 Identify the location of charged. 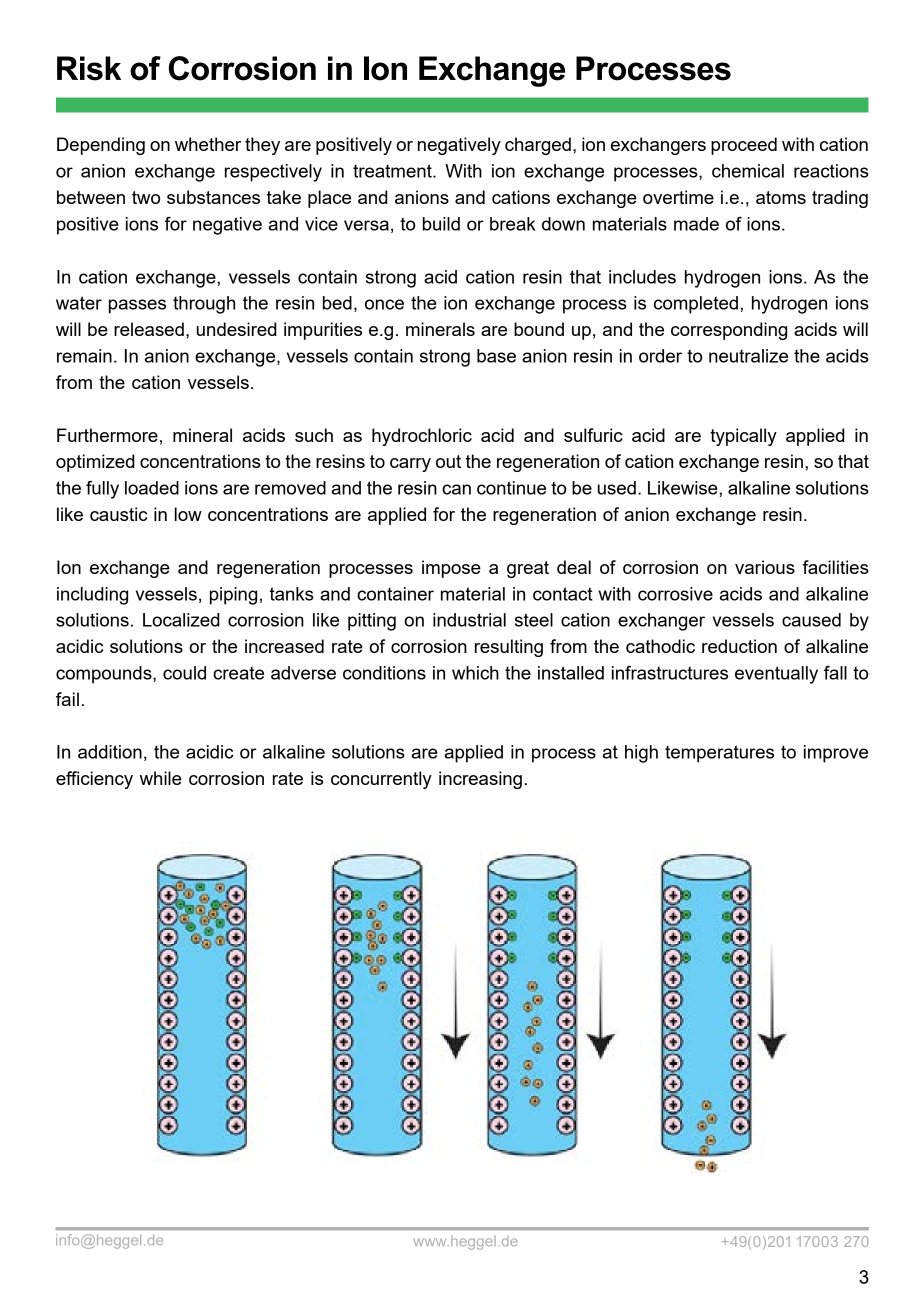
(538, 146).
